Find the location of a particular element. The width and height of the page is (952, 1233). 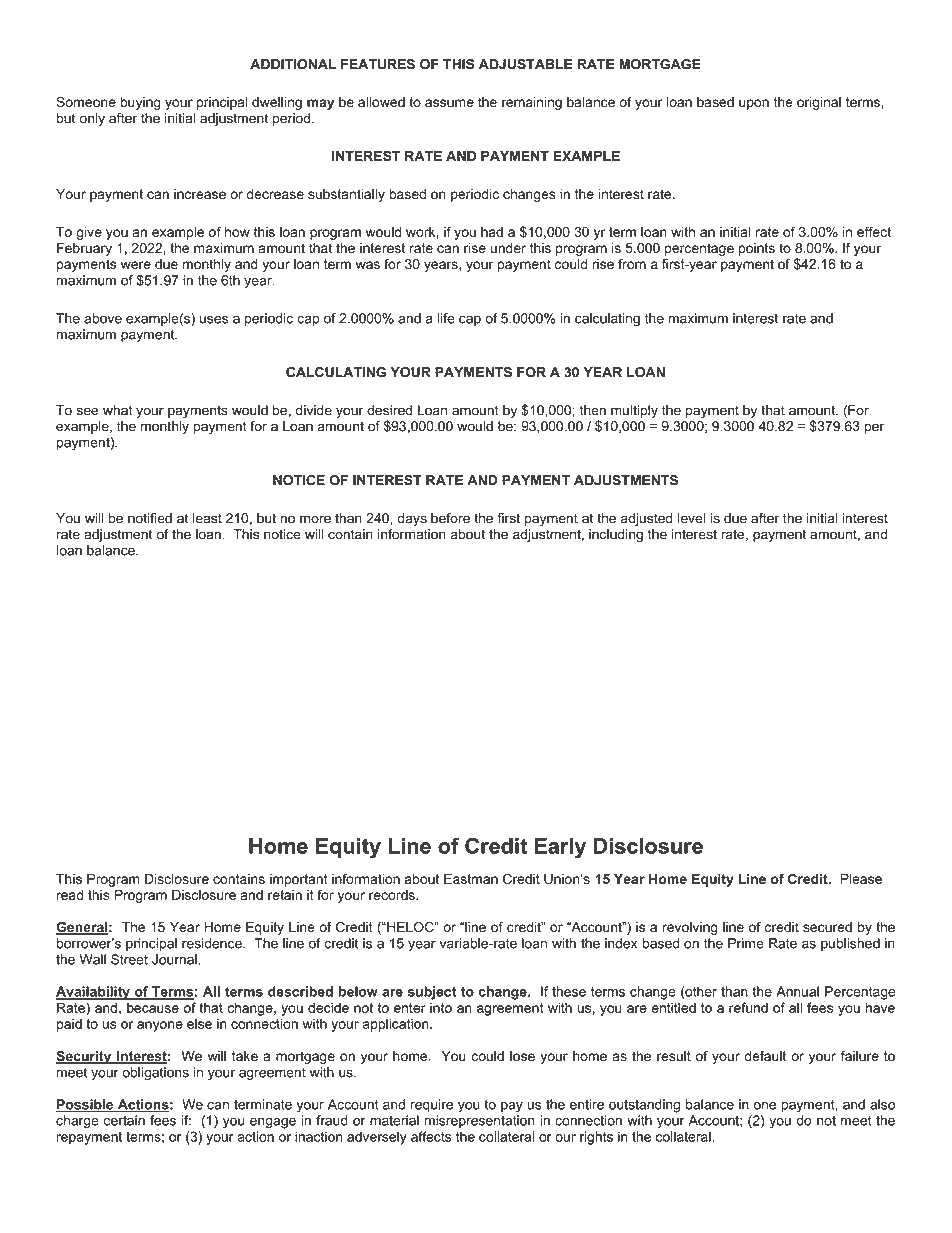

assume is located at coordinates (449, 103).
